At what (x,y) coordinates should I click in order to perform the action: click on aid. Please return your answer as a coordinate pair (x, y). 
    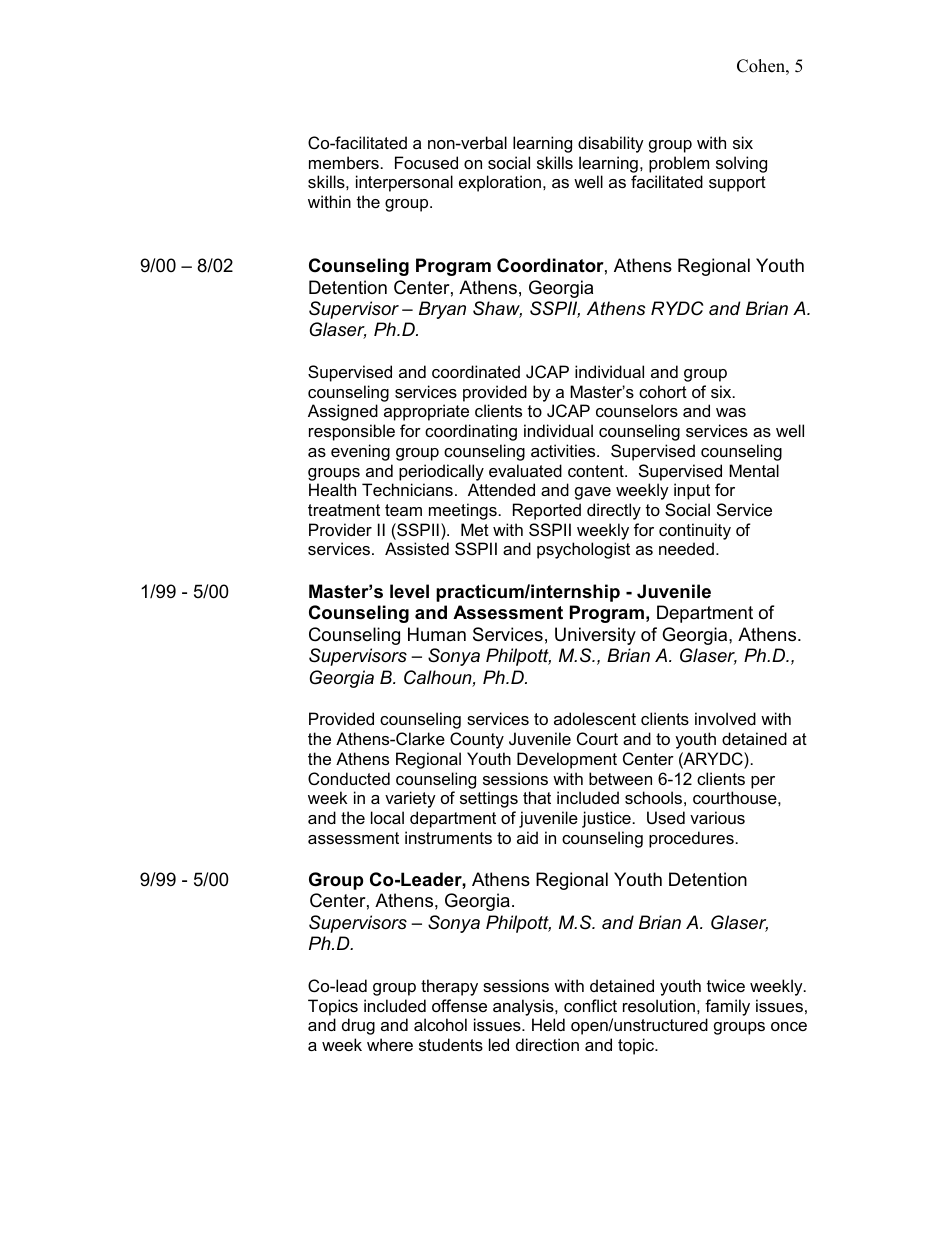
    Looking at the image, I should click on (527, 837).
